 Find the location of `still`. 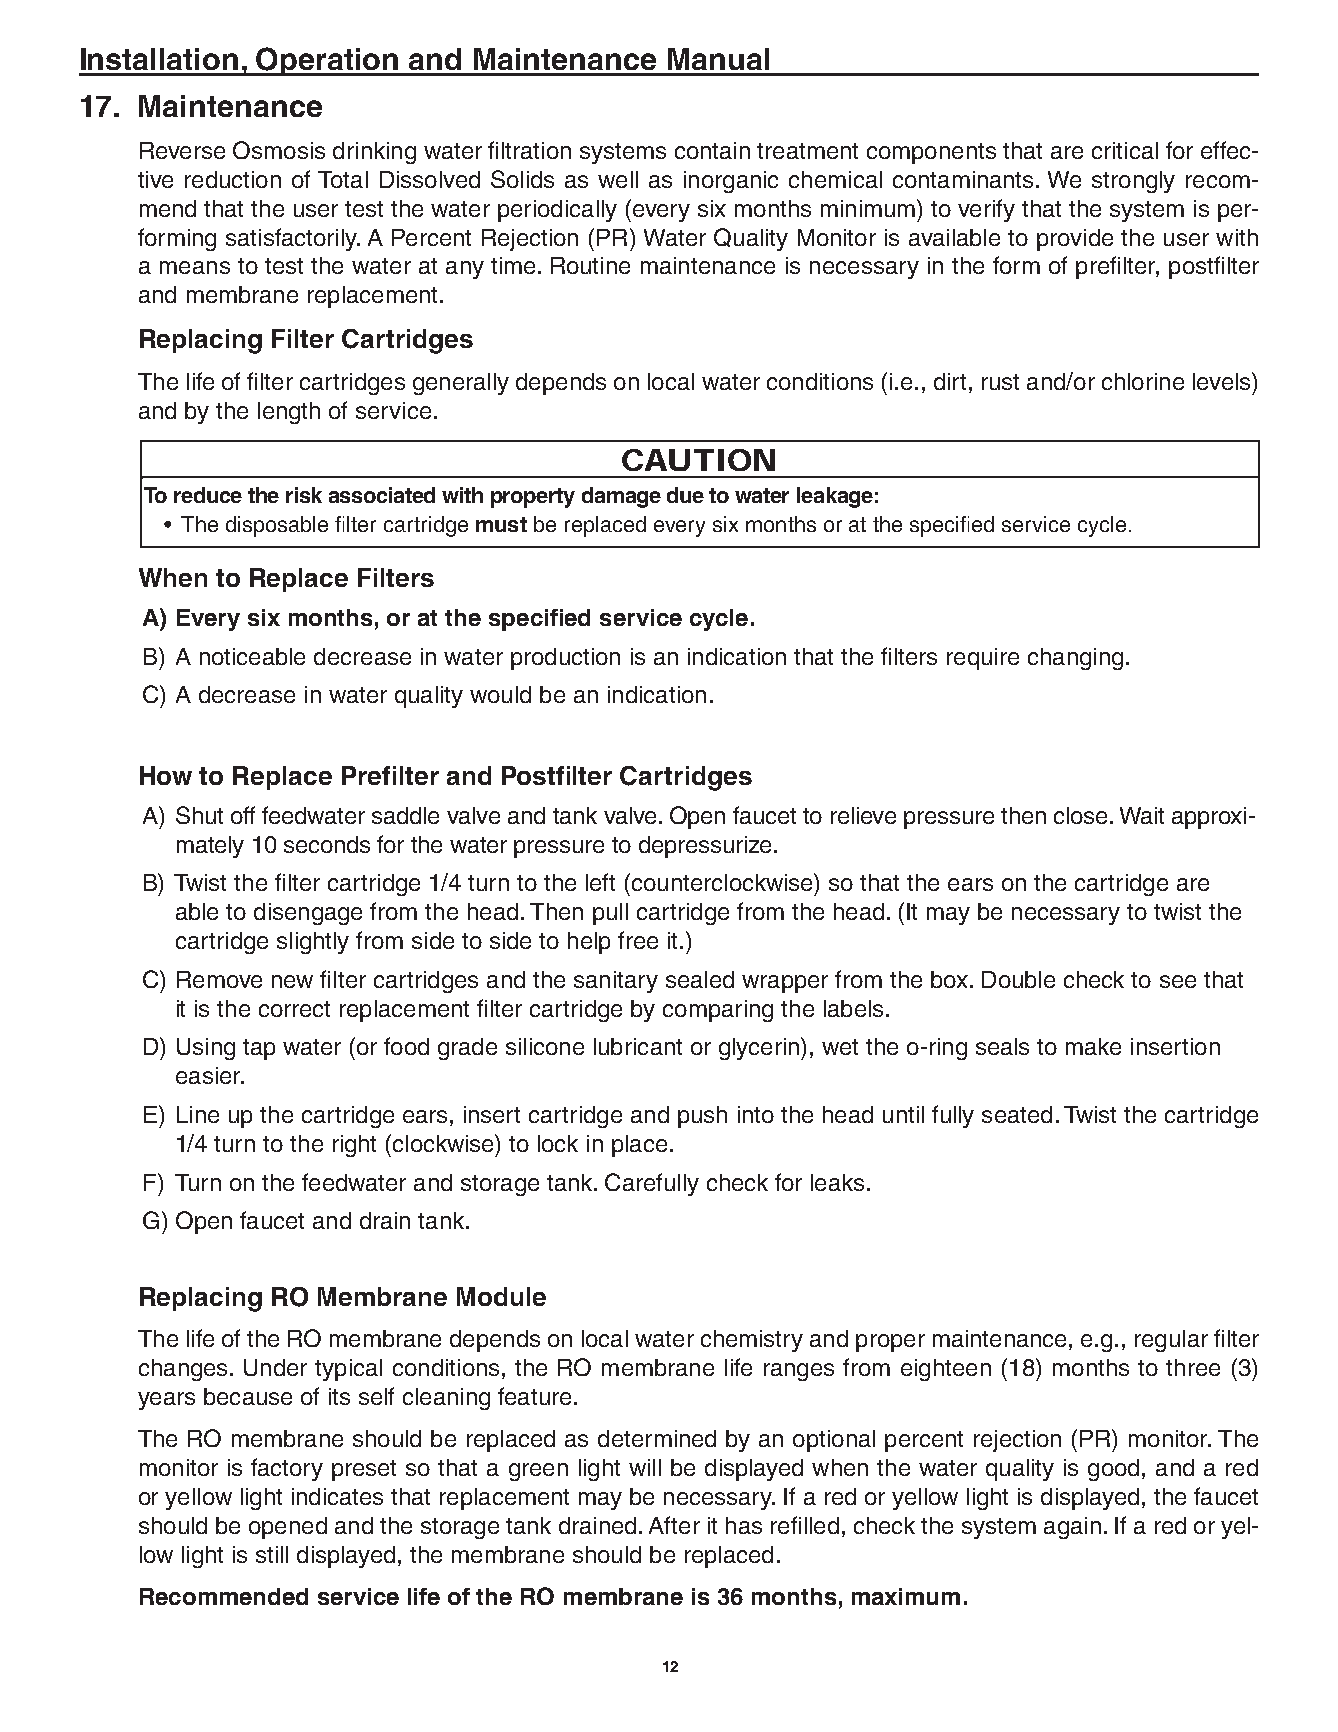

still is located at coordinates (272, 1554).
